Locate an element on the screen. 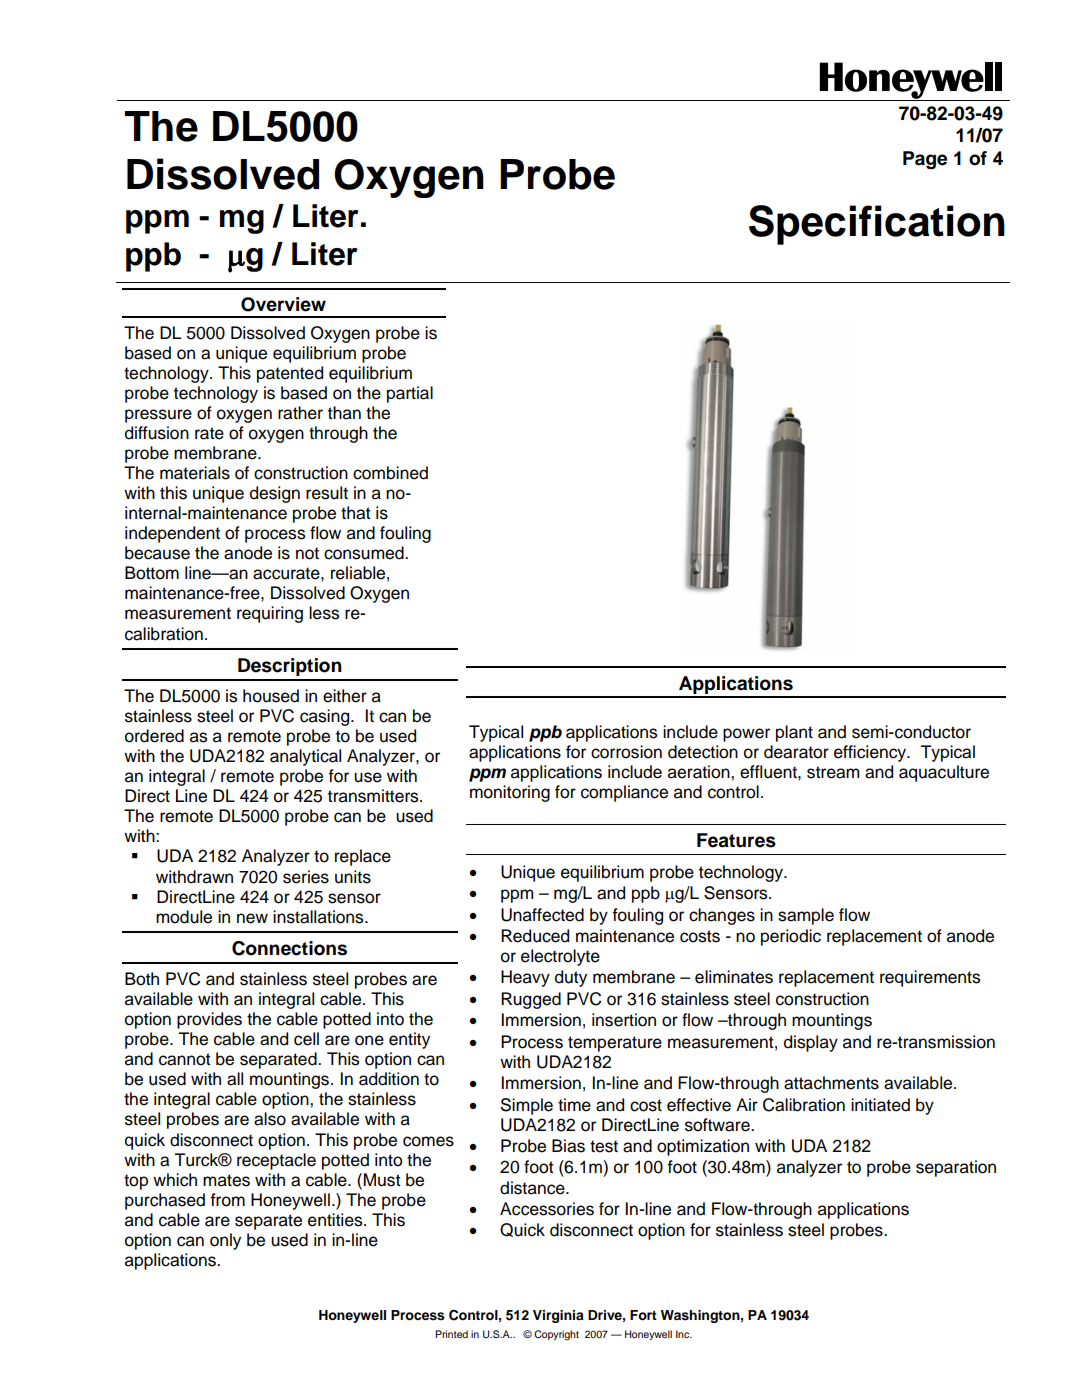 The width and height of the screenshot is (1065, 1379). efficiency is located at coordinates (871, 753).
